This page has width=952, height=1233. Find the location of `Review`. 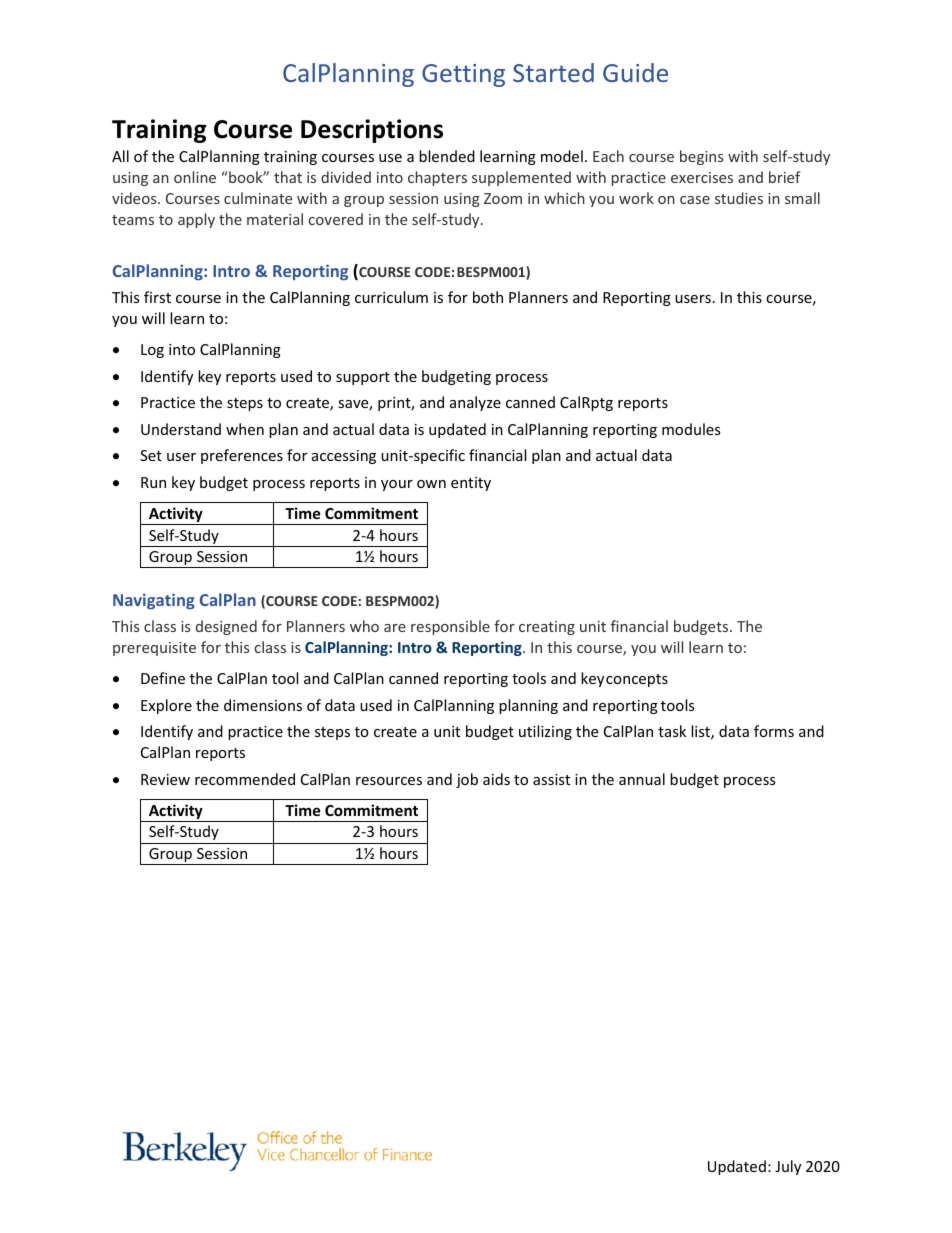

Review is located at coordinates (165, 779).
